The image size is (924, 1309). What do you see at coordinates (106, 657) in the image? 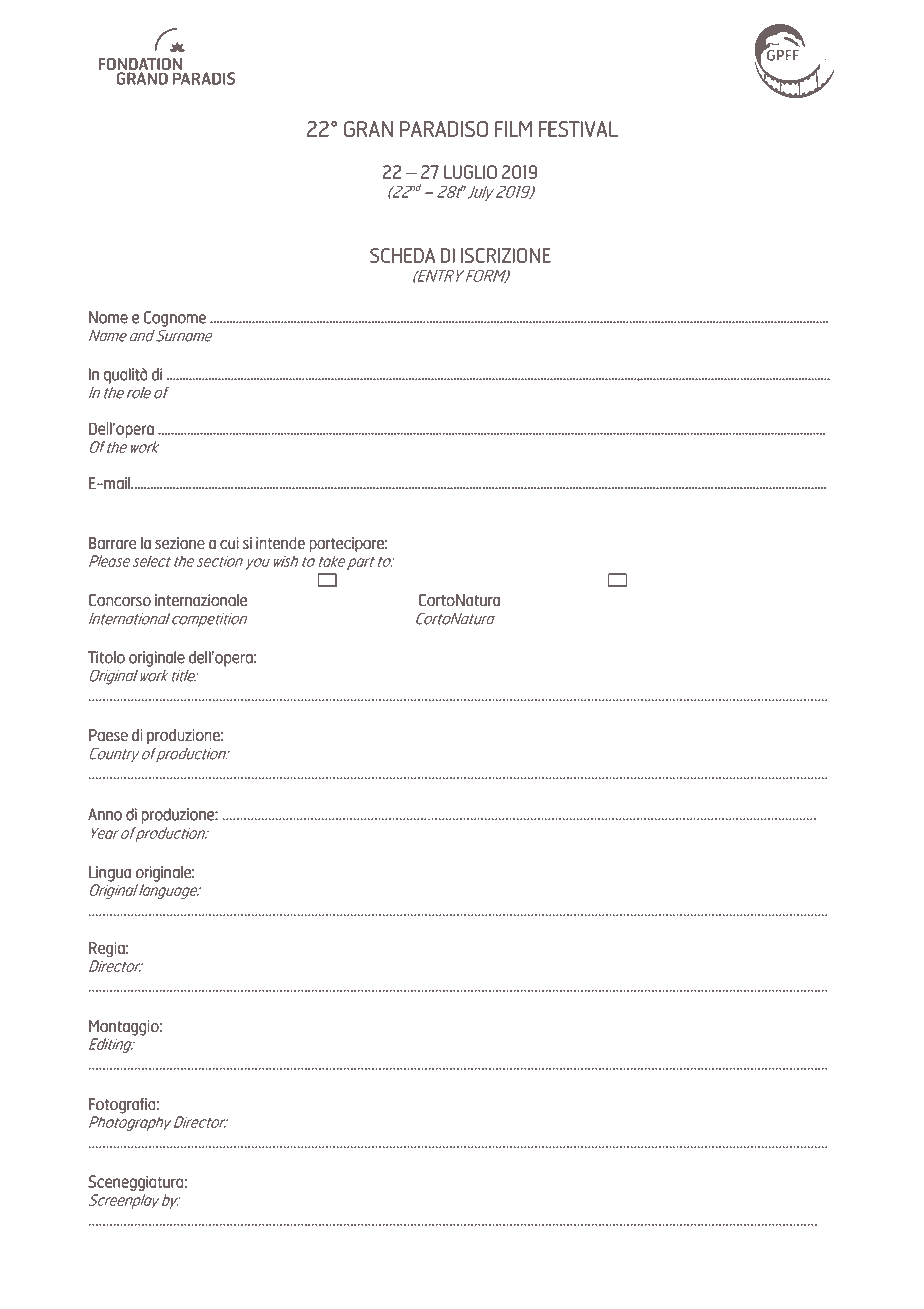
I see `Titolo` at bounding box center [106, 657].
